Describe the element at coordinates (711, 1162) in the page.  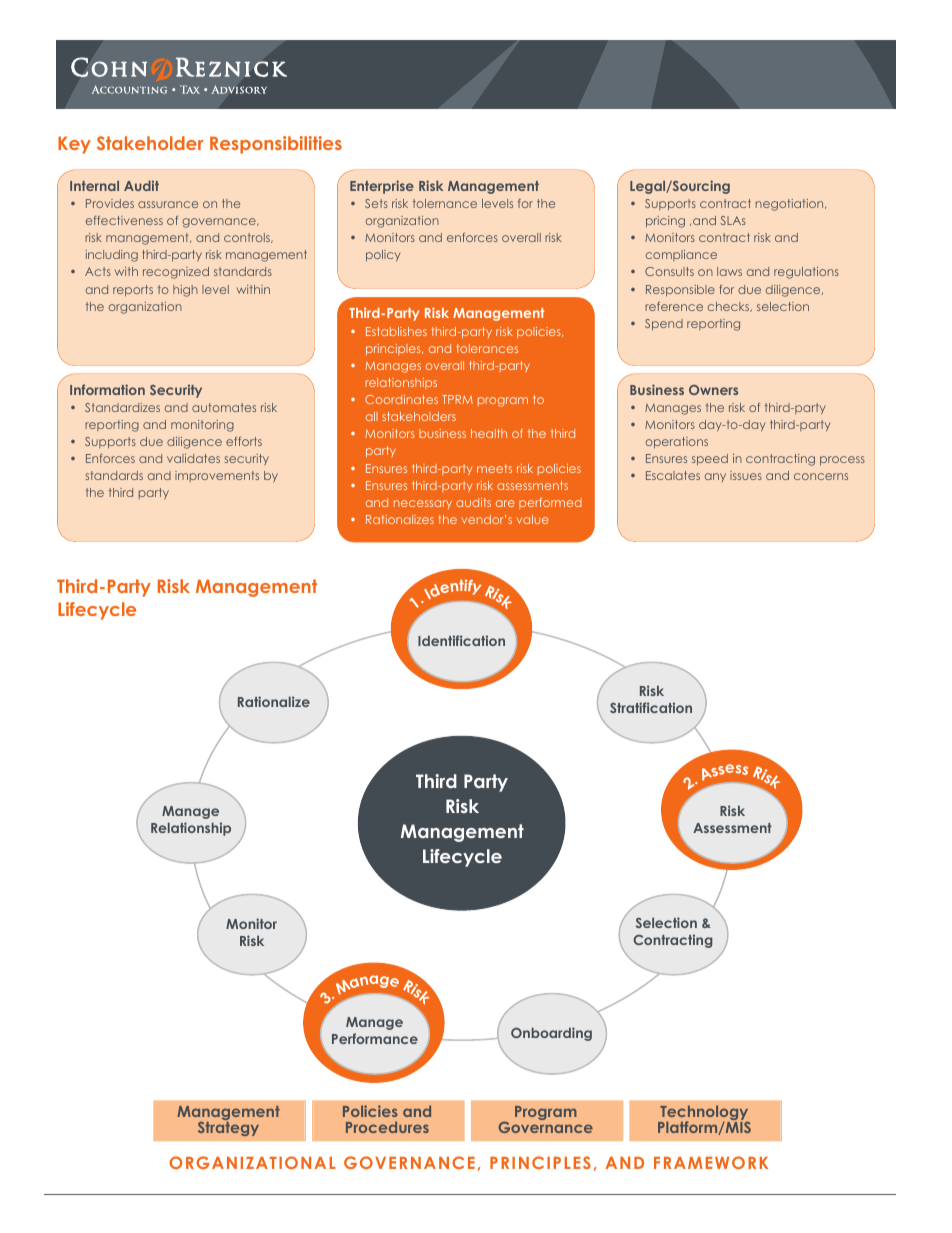
I see `FRAMEWORK` at that location.
